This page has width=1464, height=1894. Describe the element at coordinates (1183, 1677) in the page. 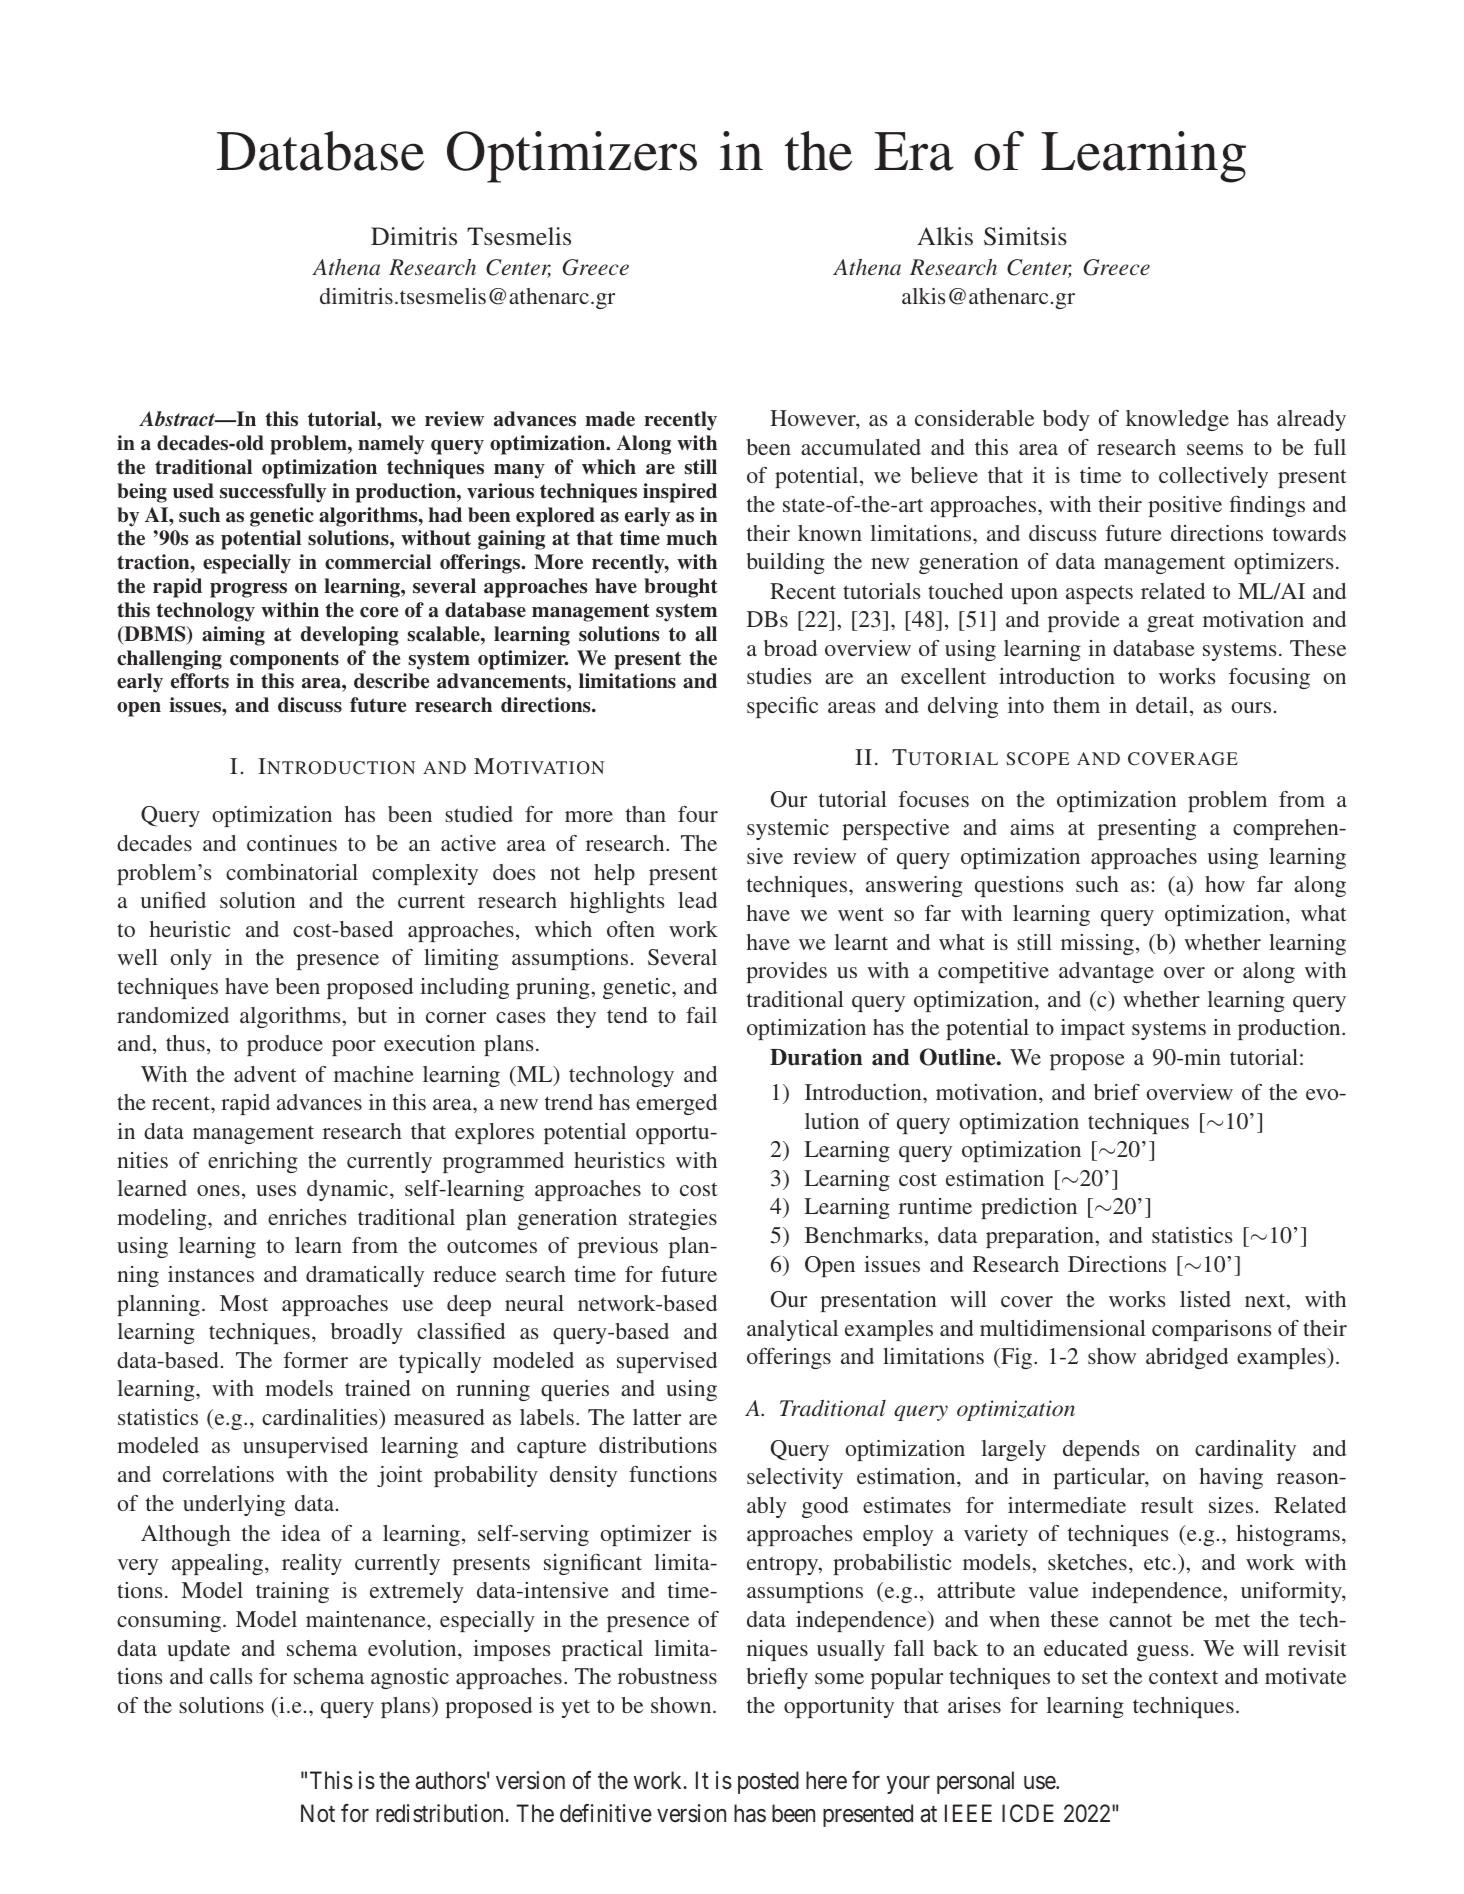

I see `context` at that location.
